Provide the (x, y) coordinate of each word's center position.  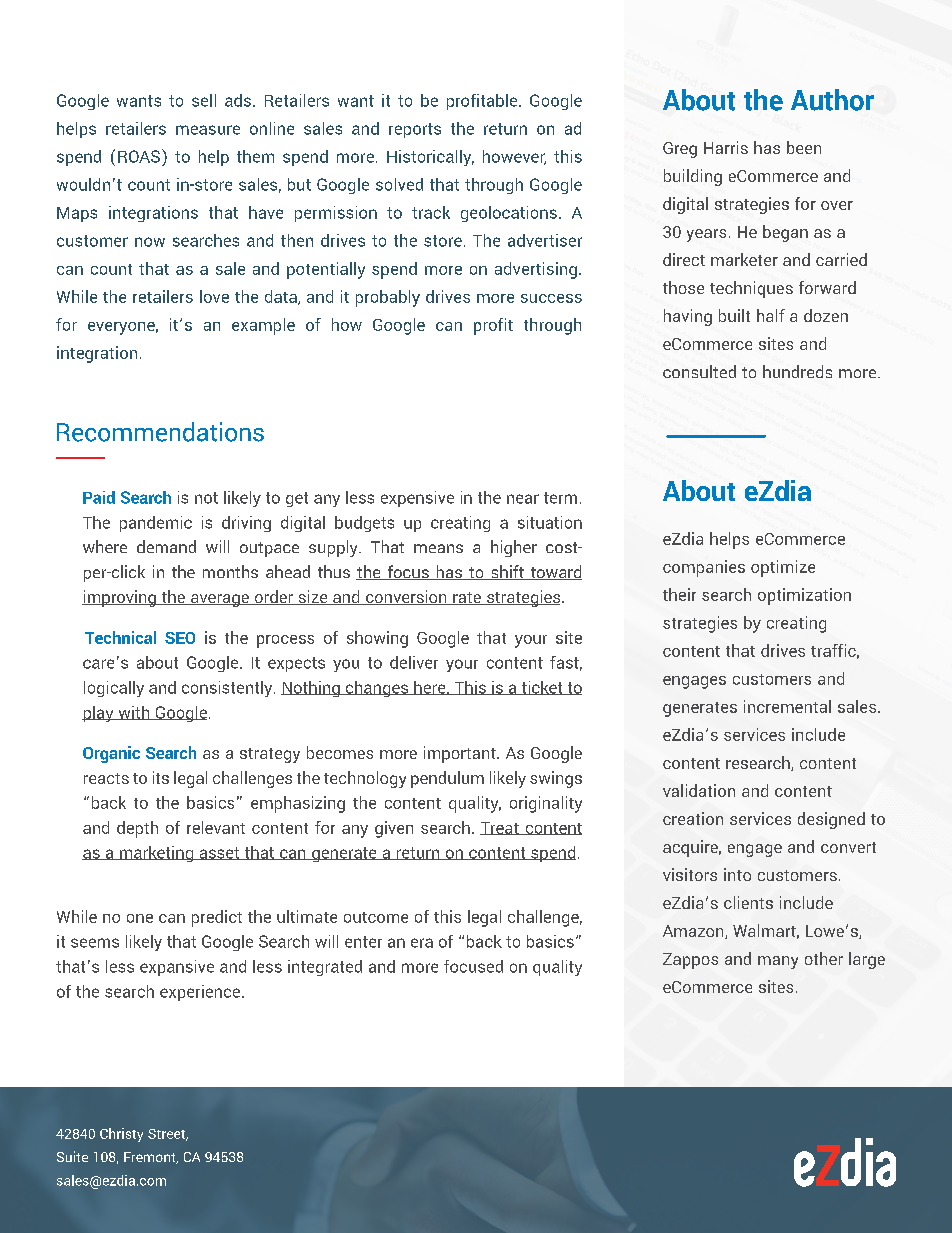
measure (208, 130)
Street (168, 1135)
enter (363, 942)
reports (415, 130)
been (804, 147)
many (778, 962)
